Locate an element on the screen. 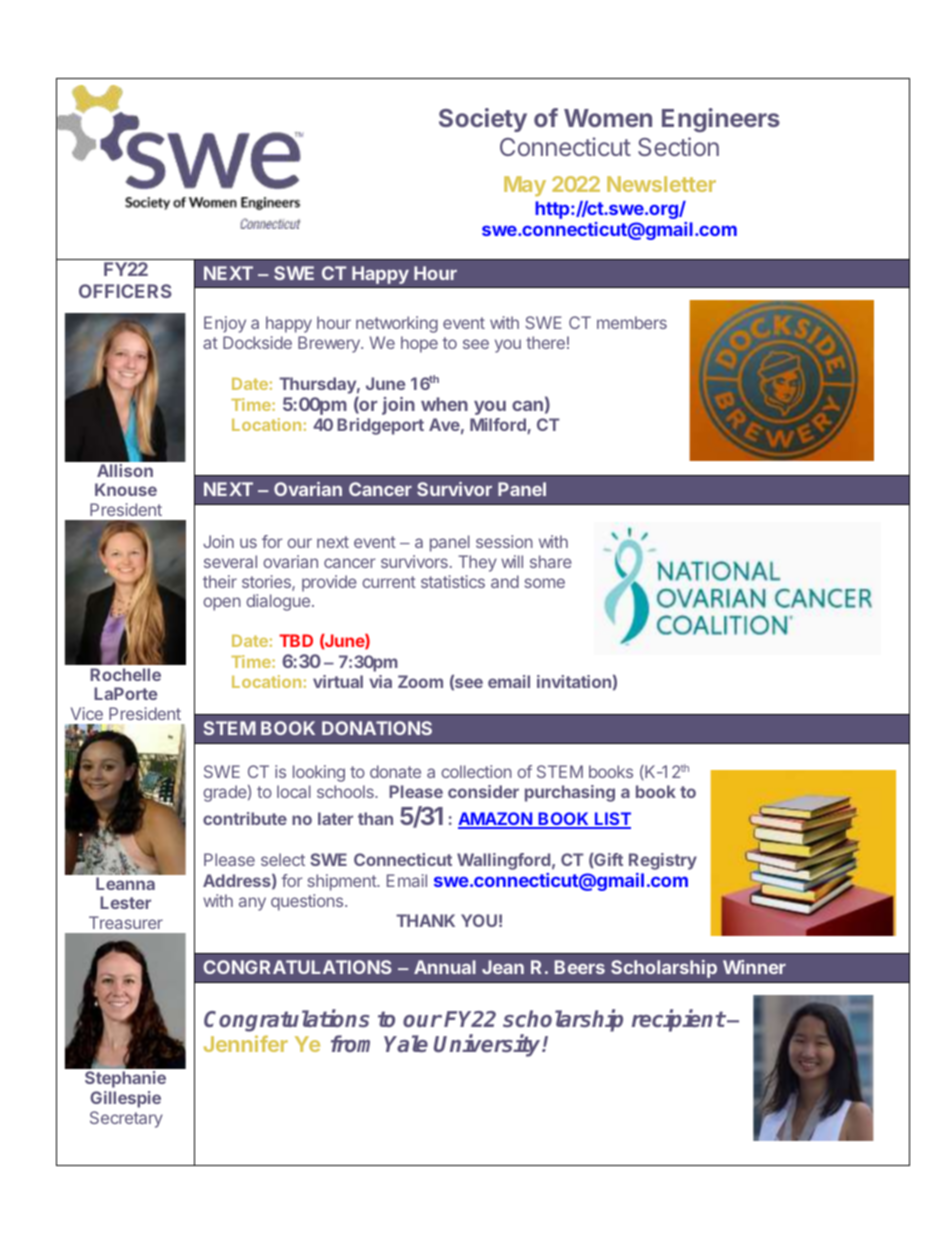 The image size is (952, 1233). recipient is located at coordinates (678, 1020).
